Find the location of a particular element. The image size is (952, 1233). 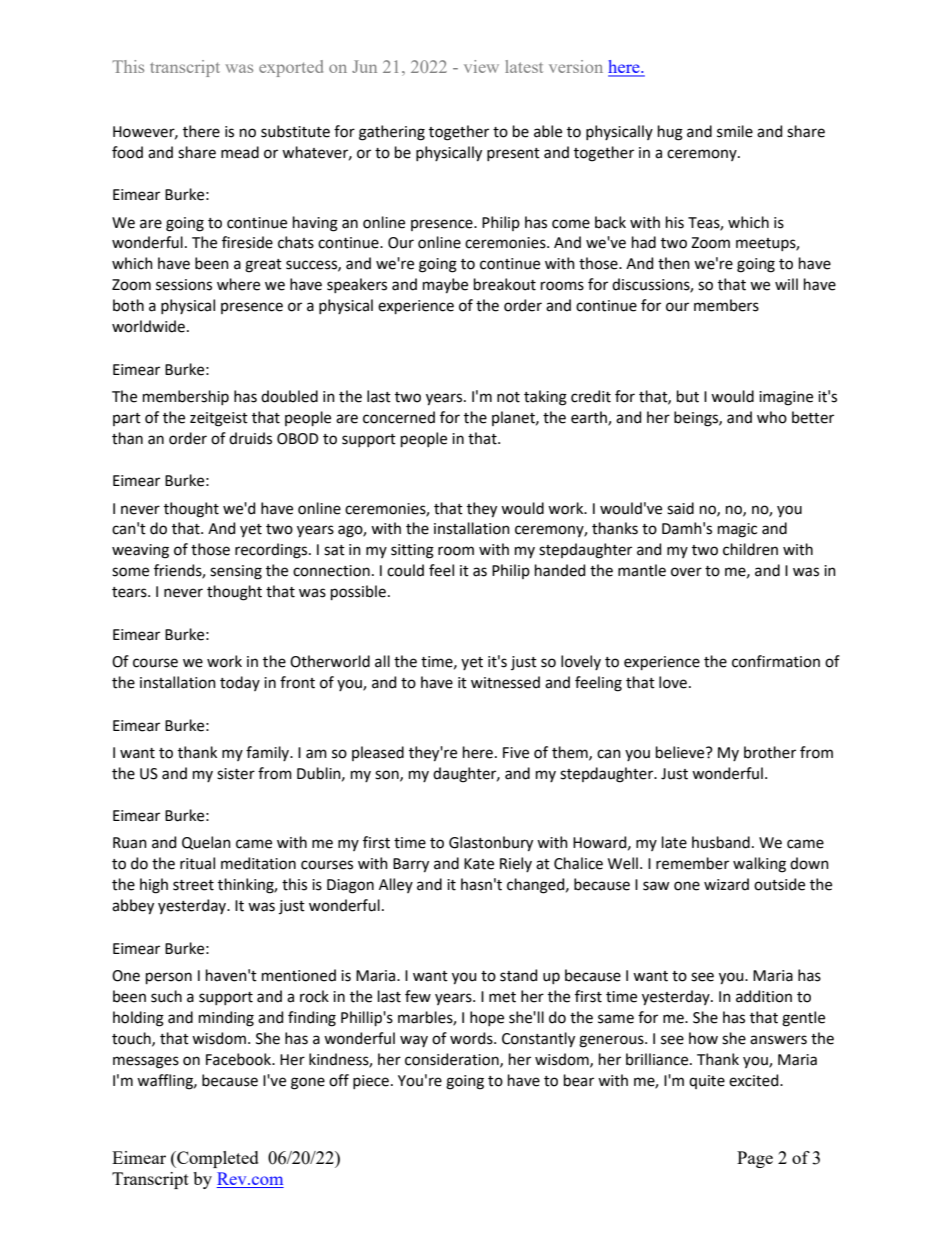

mead is located at coordinates (240, 152).
